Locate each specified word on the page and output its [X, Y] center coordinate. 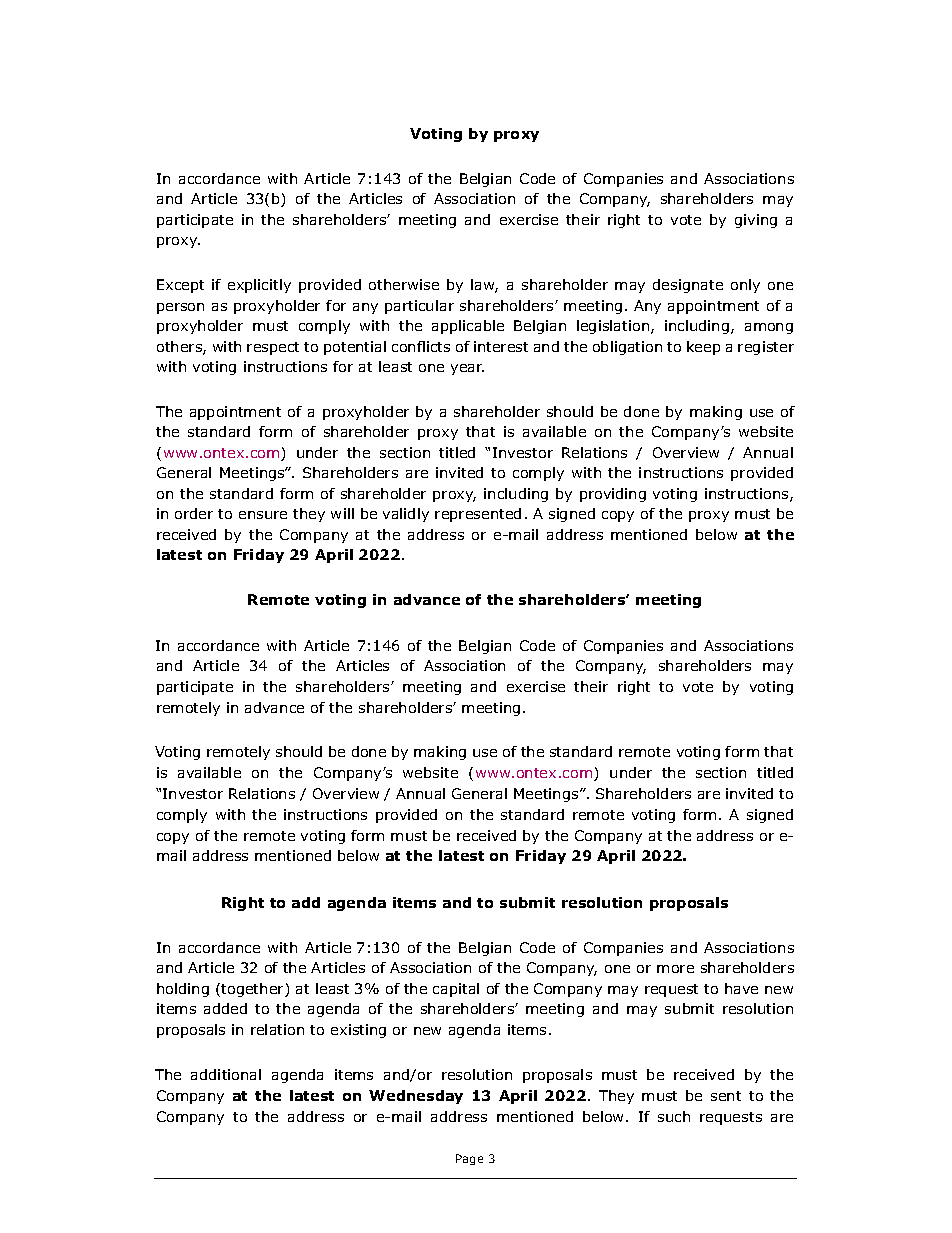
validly [406, 515]
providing [613, 495]
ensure [263, 515]
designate [688, 286]
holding [183, 990]
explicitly [259, 286]
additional [226, 1074]
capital [456, 990]
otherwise [404, 284]
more [675, 969]
